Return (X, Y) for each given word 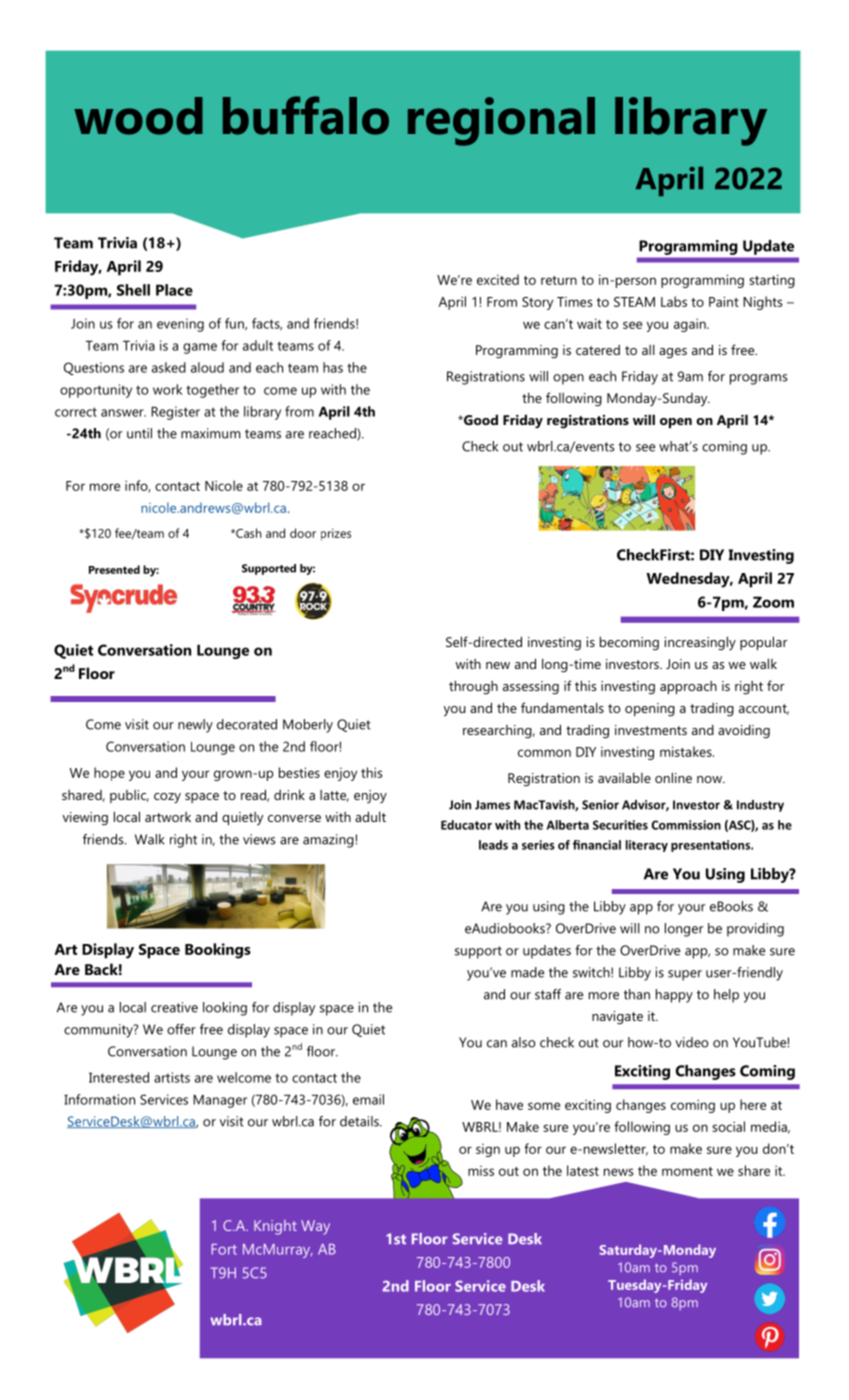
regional (501, 121)
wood (138, 116)
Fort (224, 1249)
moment (687, 1171)
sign (488, 1150)
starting (772, 281)
